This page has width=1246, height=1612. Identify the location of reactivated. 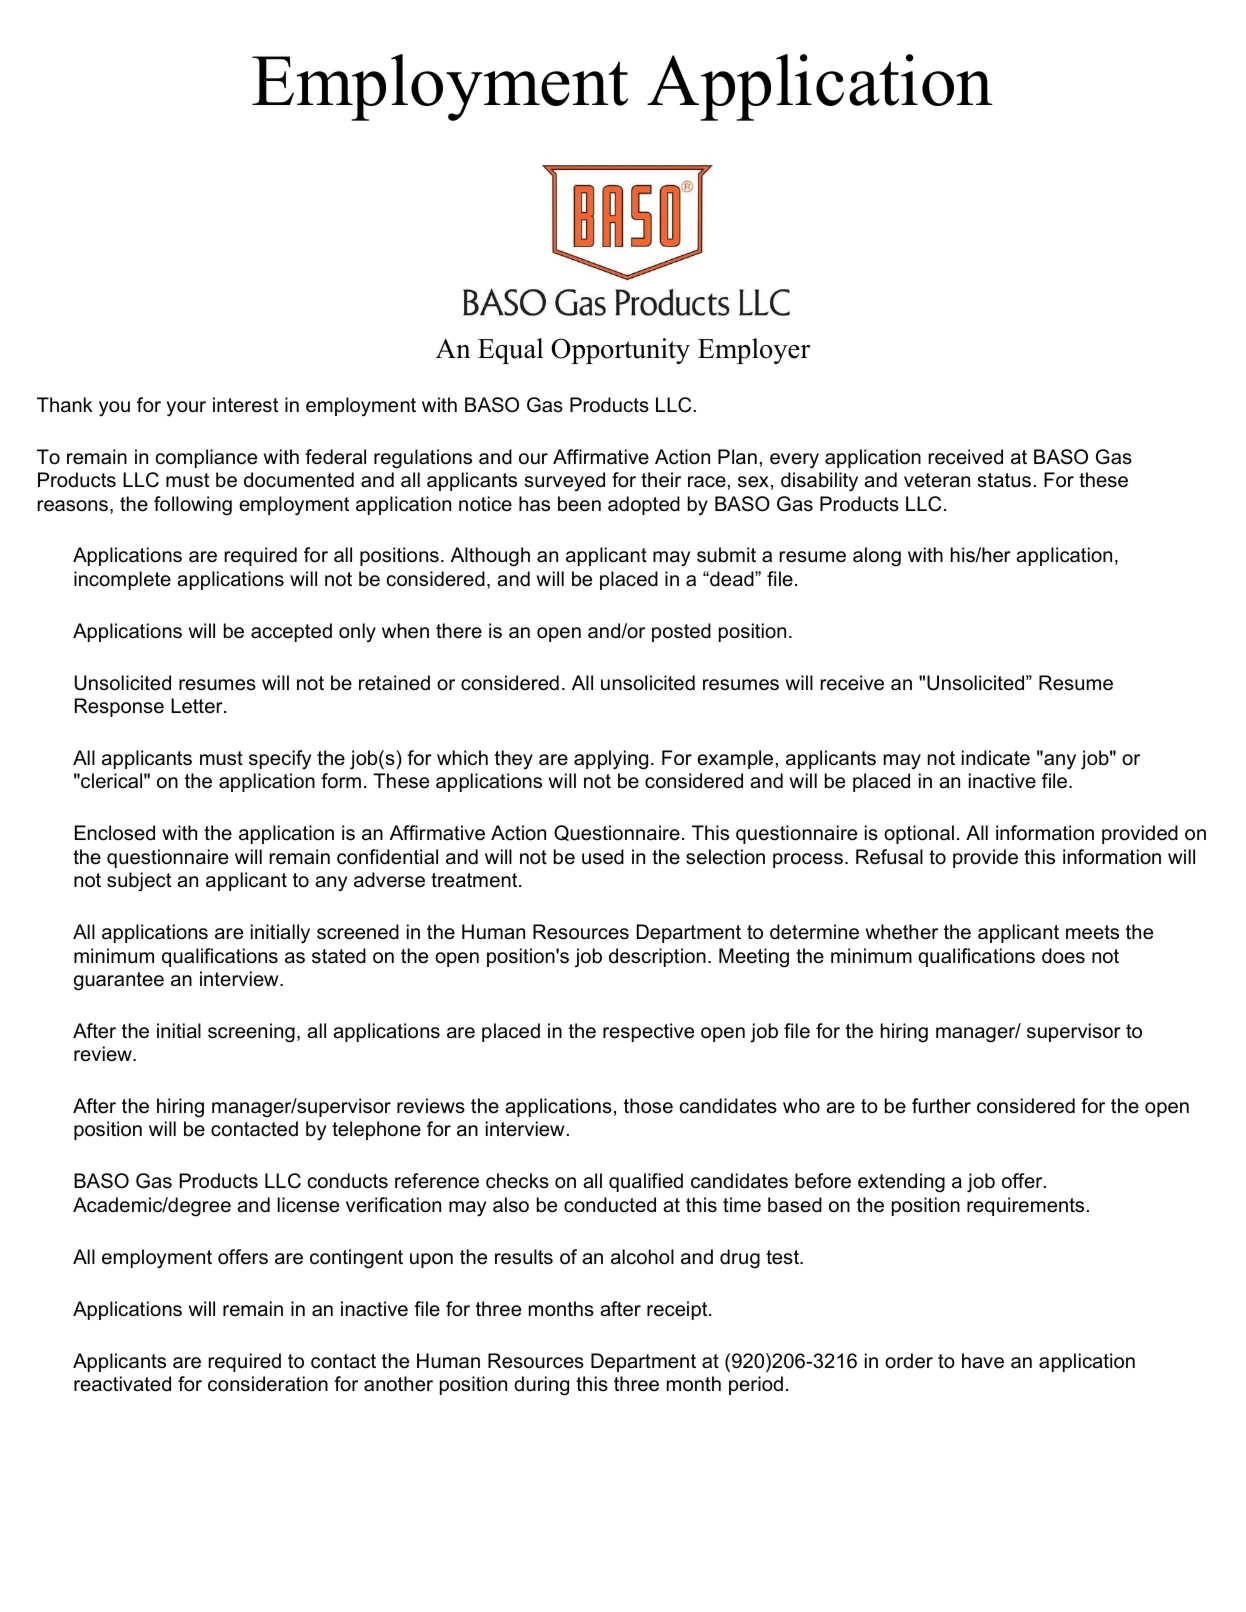
(122, 1384).
